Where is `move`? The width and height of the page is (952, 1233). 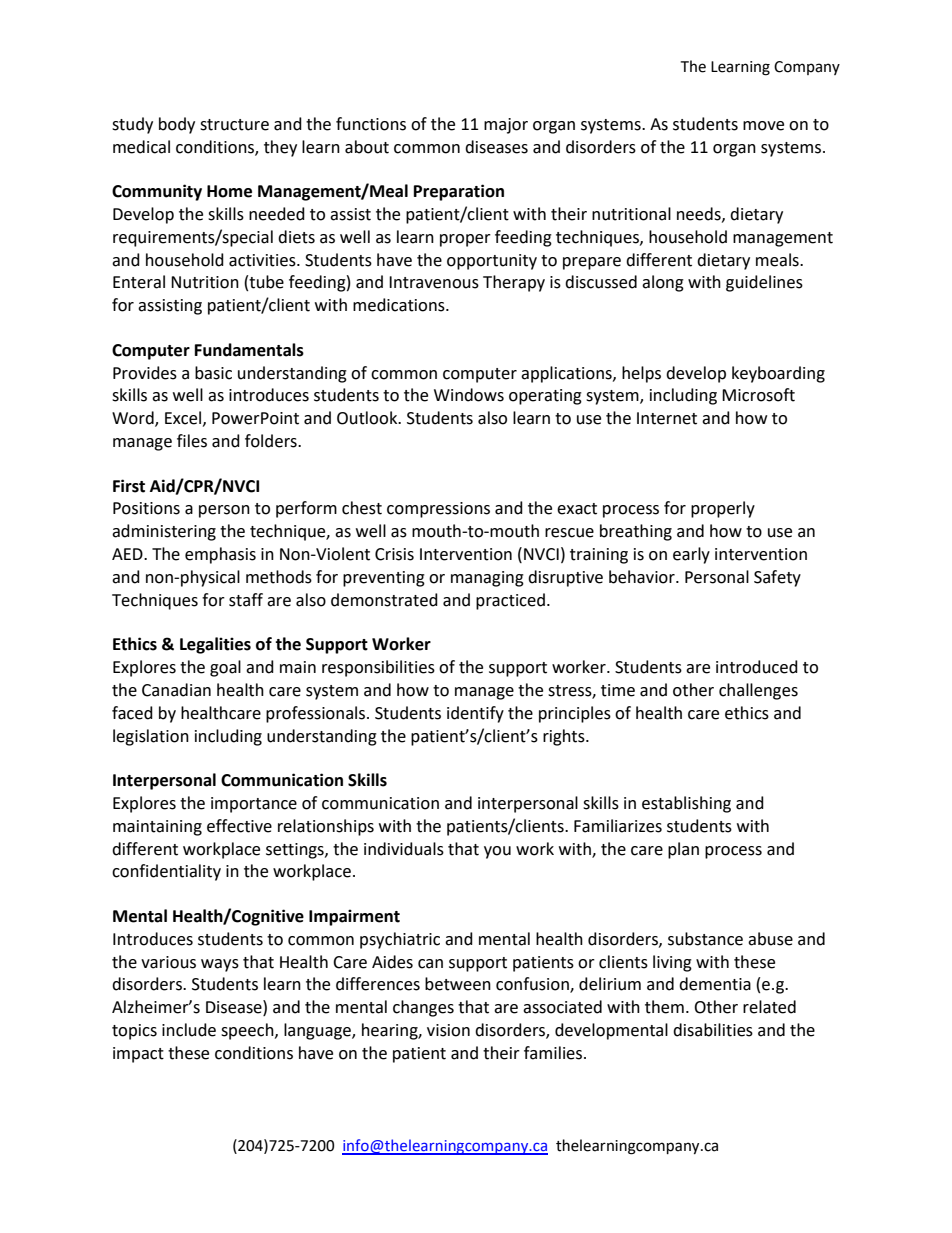 move is located at coordinates (763, 126).
